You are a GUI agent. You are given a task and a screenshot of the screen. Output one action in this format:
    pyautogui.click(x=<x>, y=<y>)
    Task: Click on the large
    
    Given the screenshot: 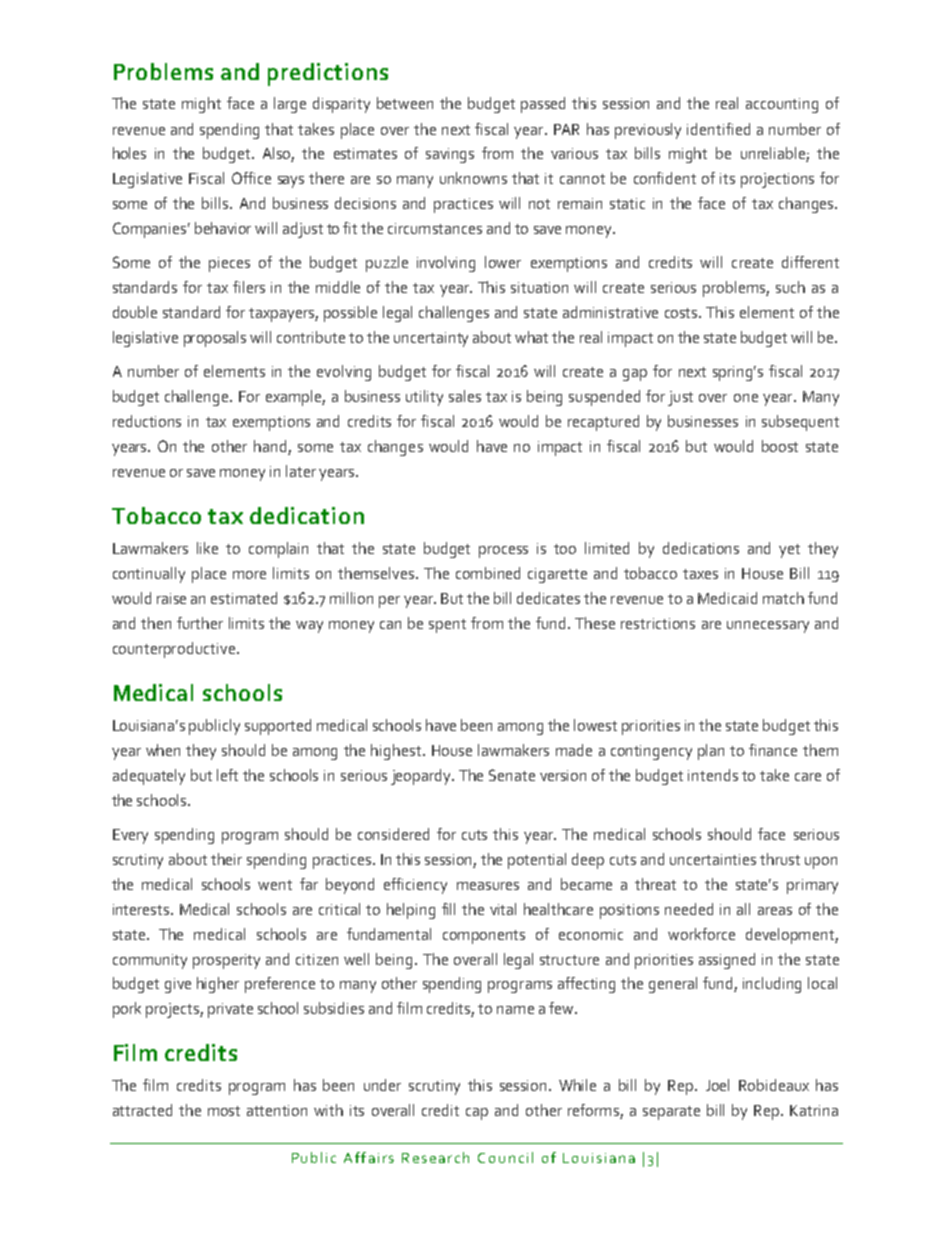 What is the action you would take?
    pyautogui.click(x=290, y=105)
